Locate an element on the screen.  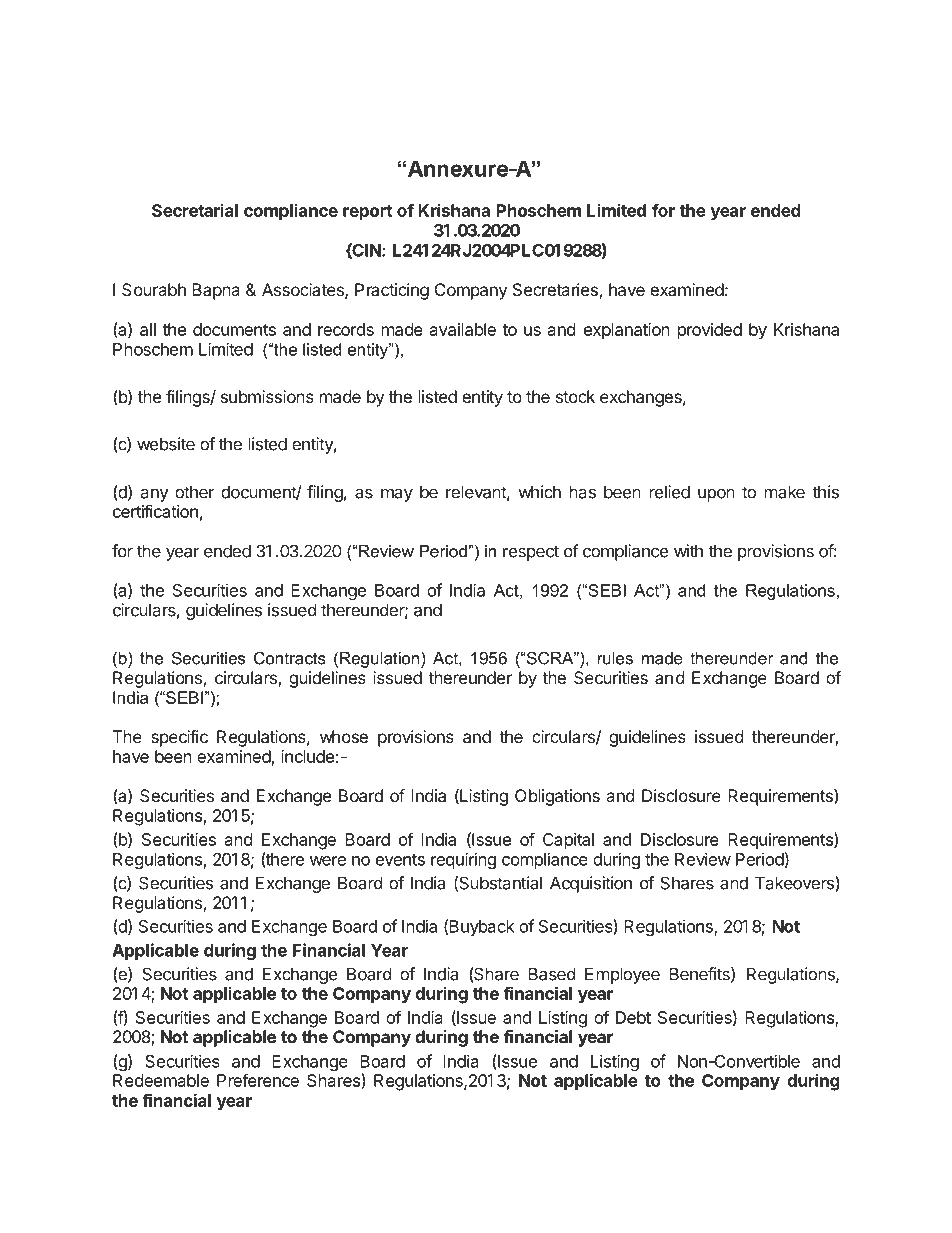
Secretarial is located at coordinates (195, 210).
